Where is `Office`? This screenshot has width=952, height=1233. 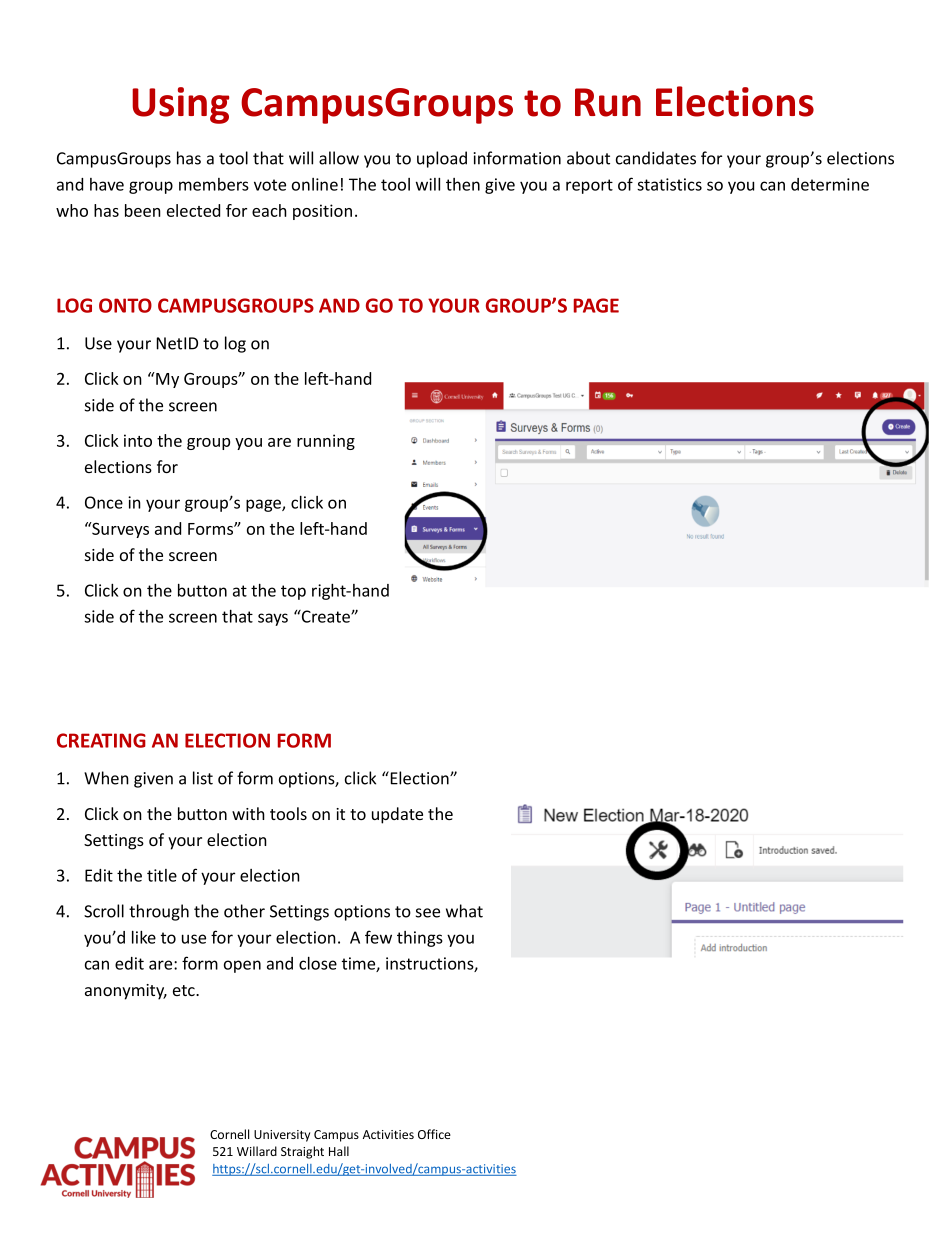
Office is located at coordinates (434, 1134).
